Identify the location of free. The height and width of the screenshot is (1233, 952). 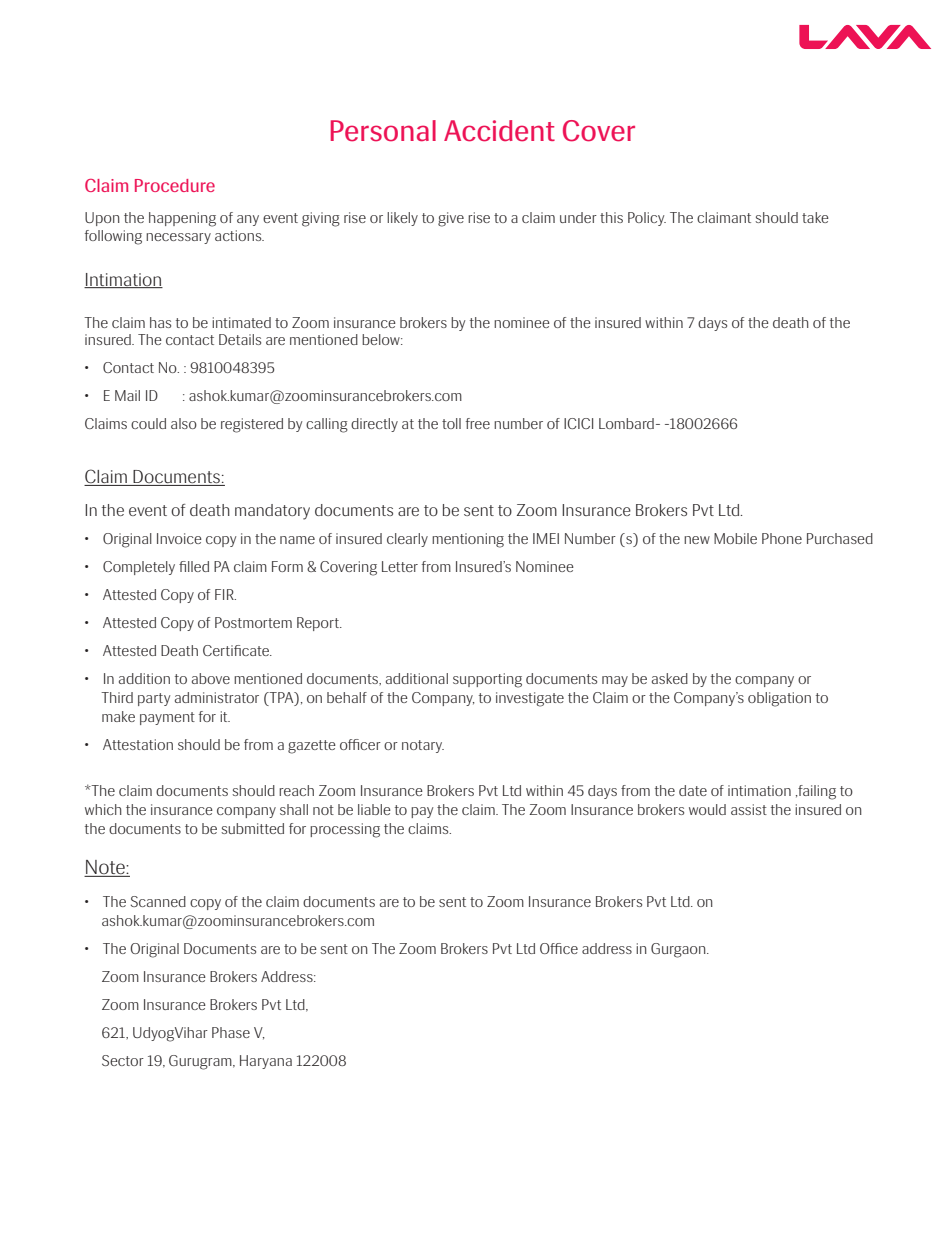
(478, 423).
